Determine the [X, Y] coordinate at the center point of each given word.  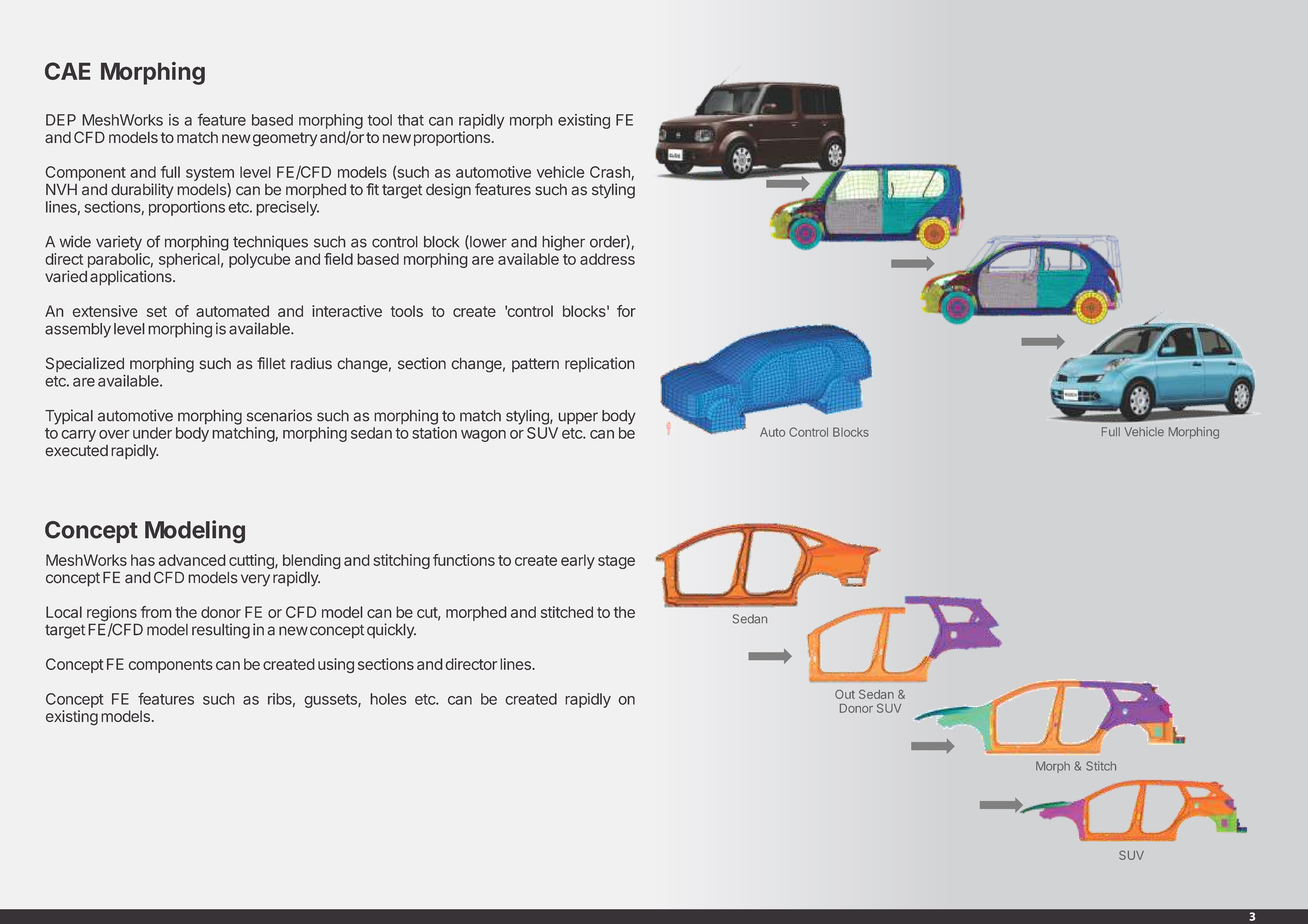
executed [76, 451]
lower [487, 242]
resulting [221, 631]
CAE [68, 71]
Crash [611, 173]
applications [132, 277]
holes [388, 699]
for [626, 311]
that [411, 120]
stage [616, 562]
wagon [483, 436]
